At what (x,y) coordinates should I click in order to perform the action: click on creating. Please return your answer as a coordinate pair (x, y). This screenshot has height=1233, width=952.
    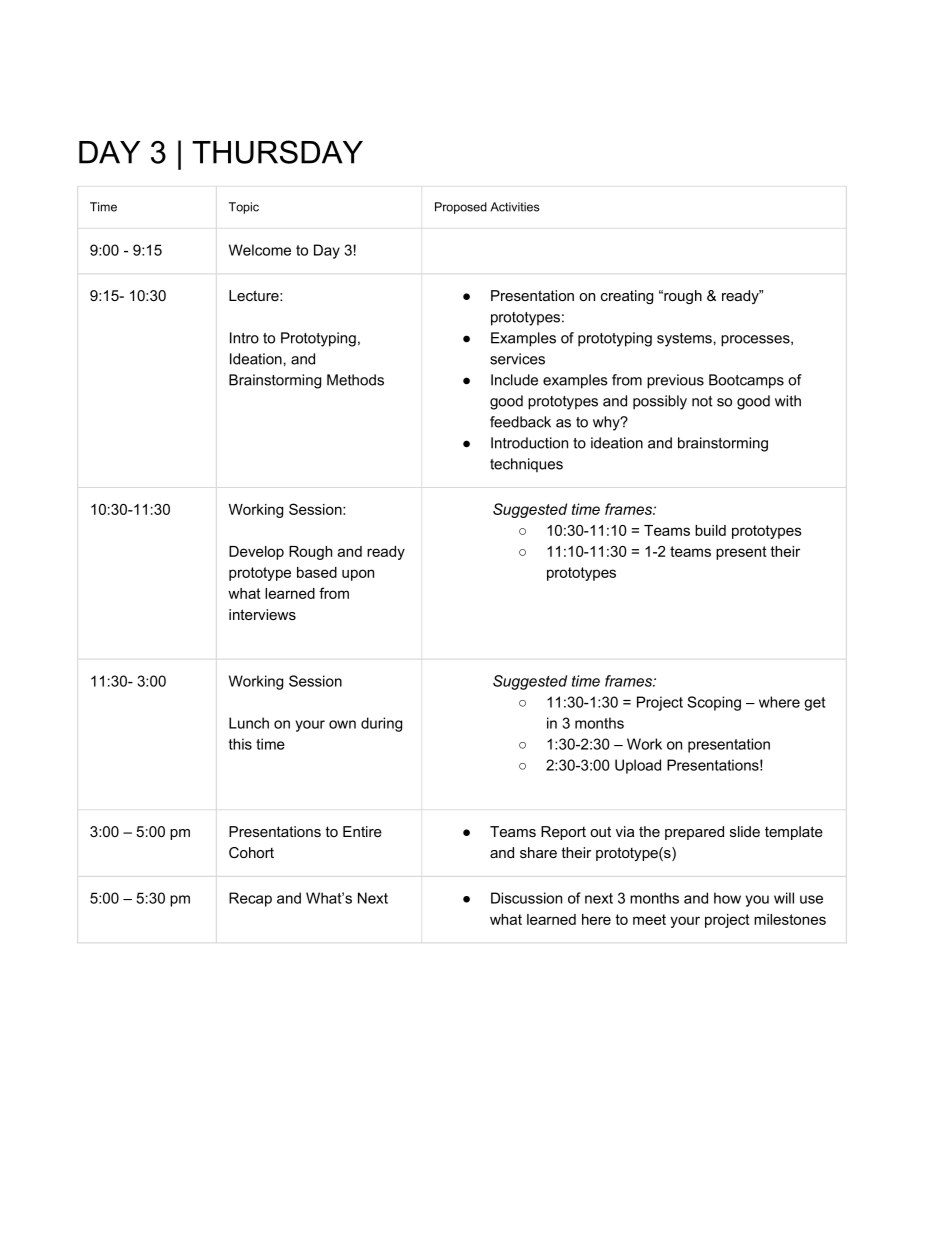
    Looking at the image, I should click on (627, 297).
